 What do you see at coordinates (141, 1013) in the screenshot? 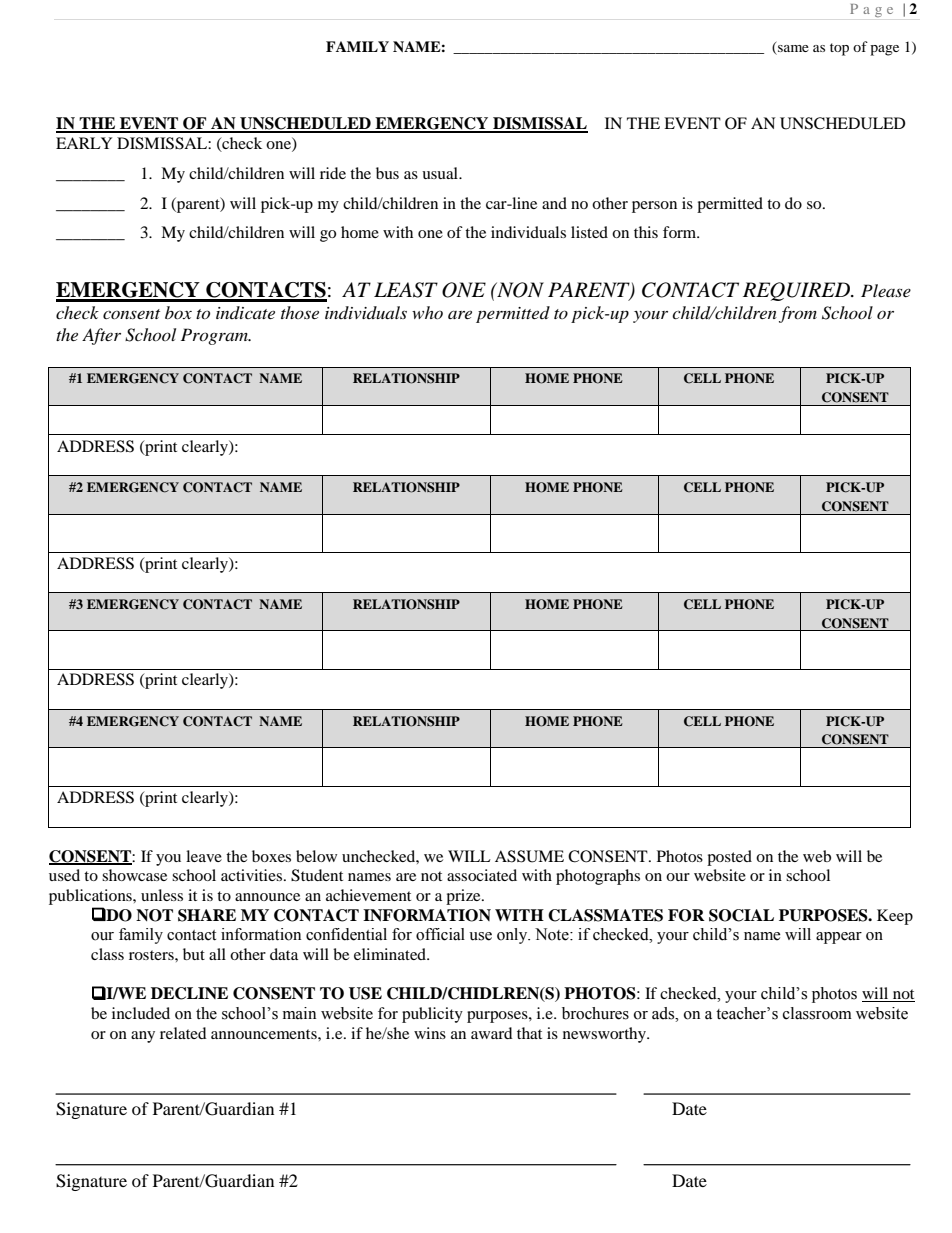
I see `included` at bounding box center [141, 1013].
